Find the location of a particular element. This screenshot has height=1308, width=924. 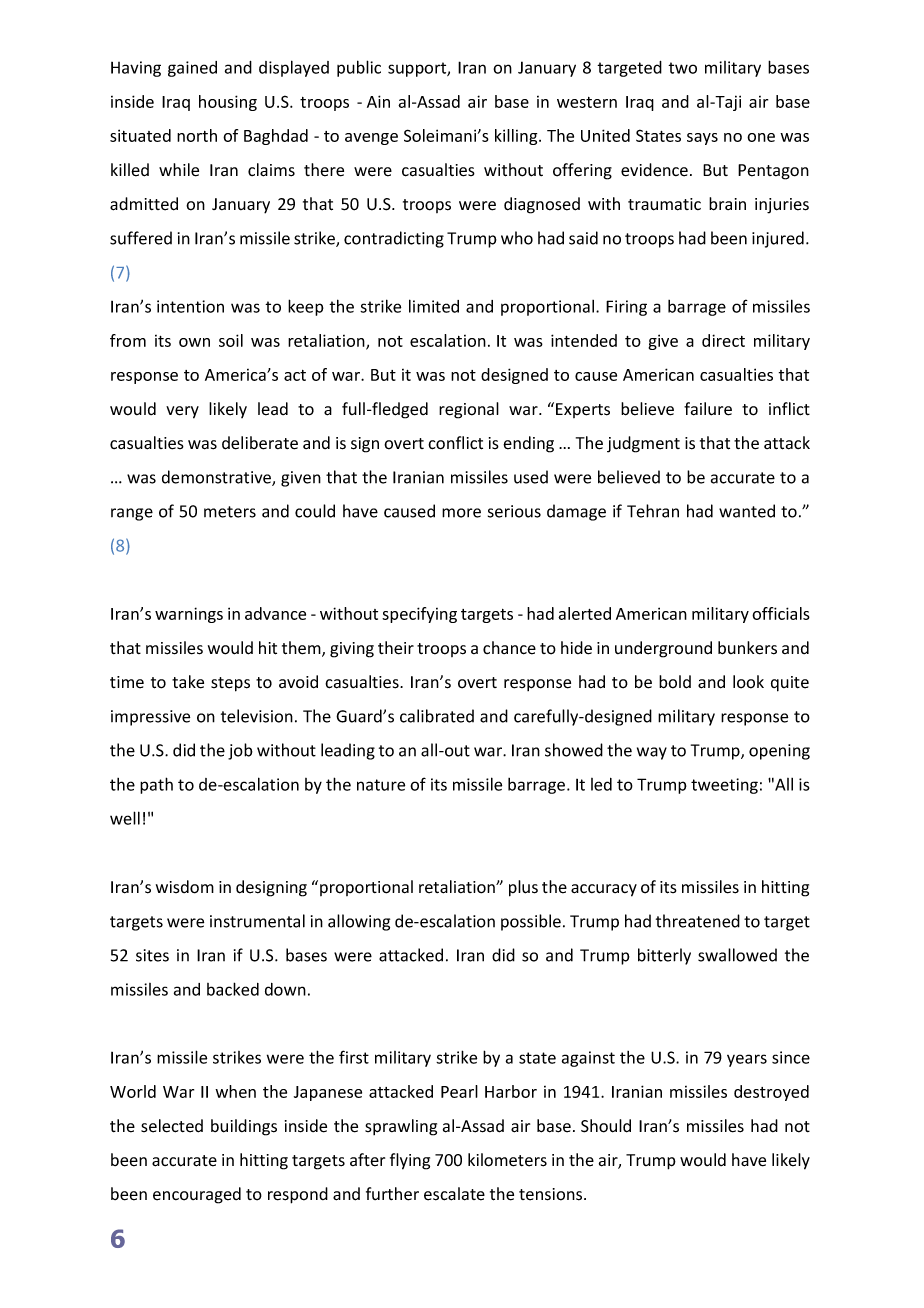

bunkers is located at coordinates (747, 648).
